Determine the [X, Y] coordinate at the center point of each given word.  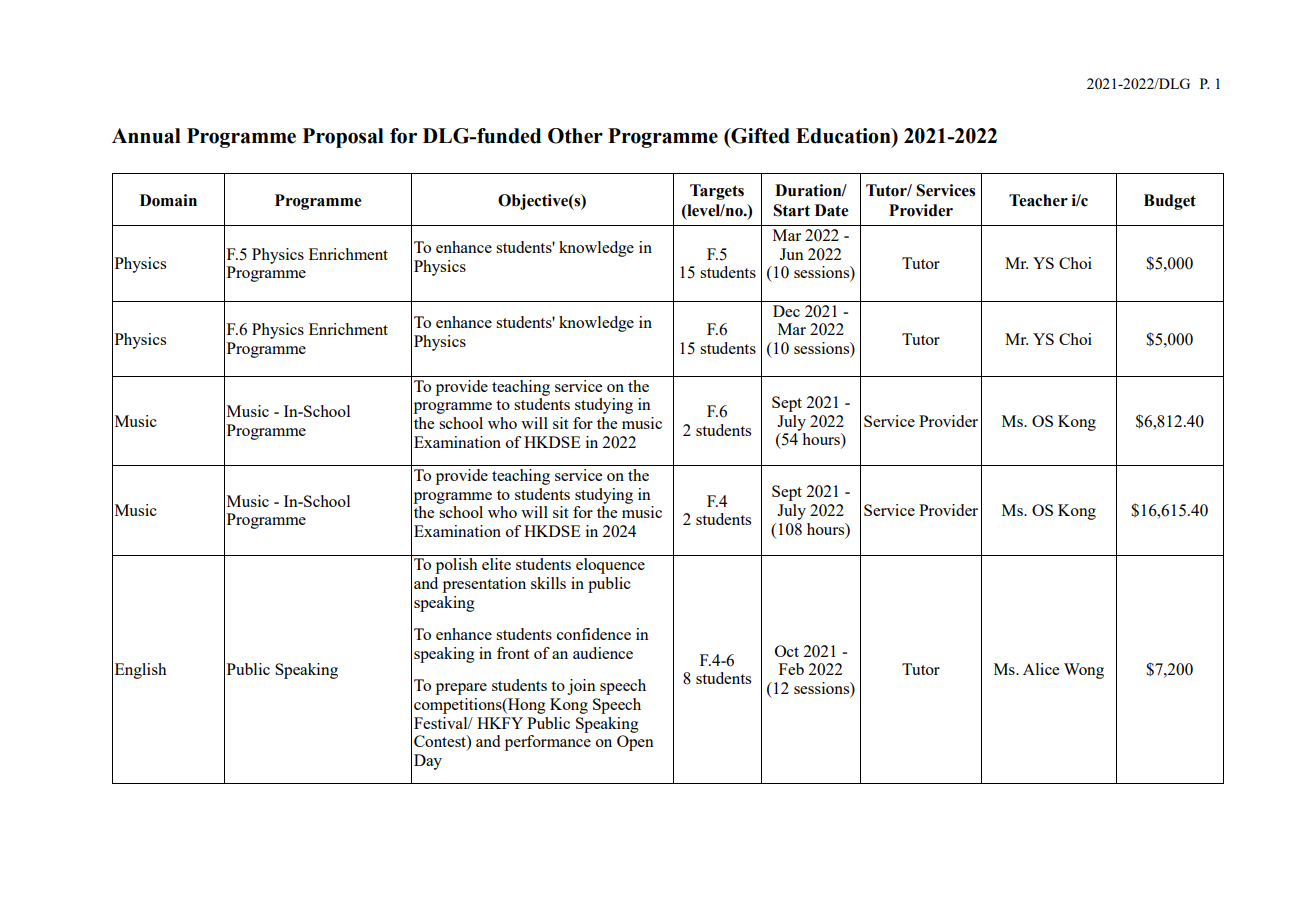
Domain [168, 200]
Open [635, 743]
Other [575, 136]
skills [548, 583]
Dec [786, 311]
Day [428, 762]
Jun [792, 254]
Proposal [343, 138]
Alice [1041, 669]
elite [496, 564]
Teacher [1038, 200]
